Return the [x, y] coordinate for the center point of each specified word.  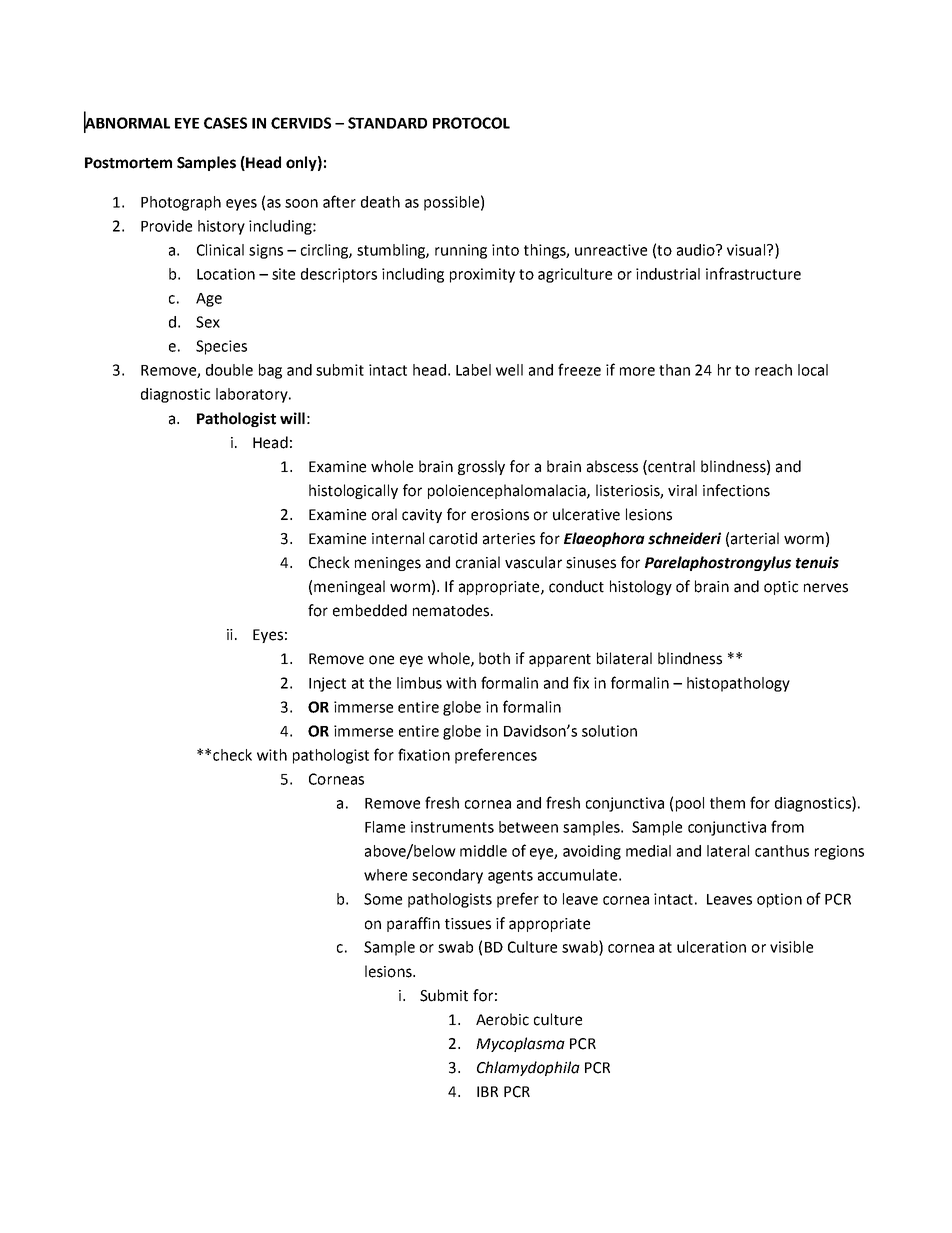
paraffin [413, 924]
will [292, 418]
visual [746, 250]
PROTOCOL [471, 123]
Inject [327, 684]
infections [736, 490]
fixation [424, 754]
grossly [481, 467]
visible [791, 947]
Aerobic [502, 1019]
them [727, 803]
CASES [225, 123]
